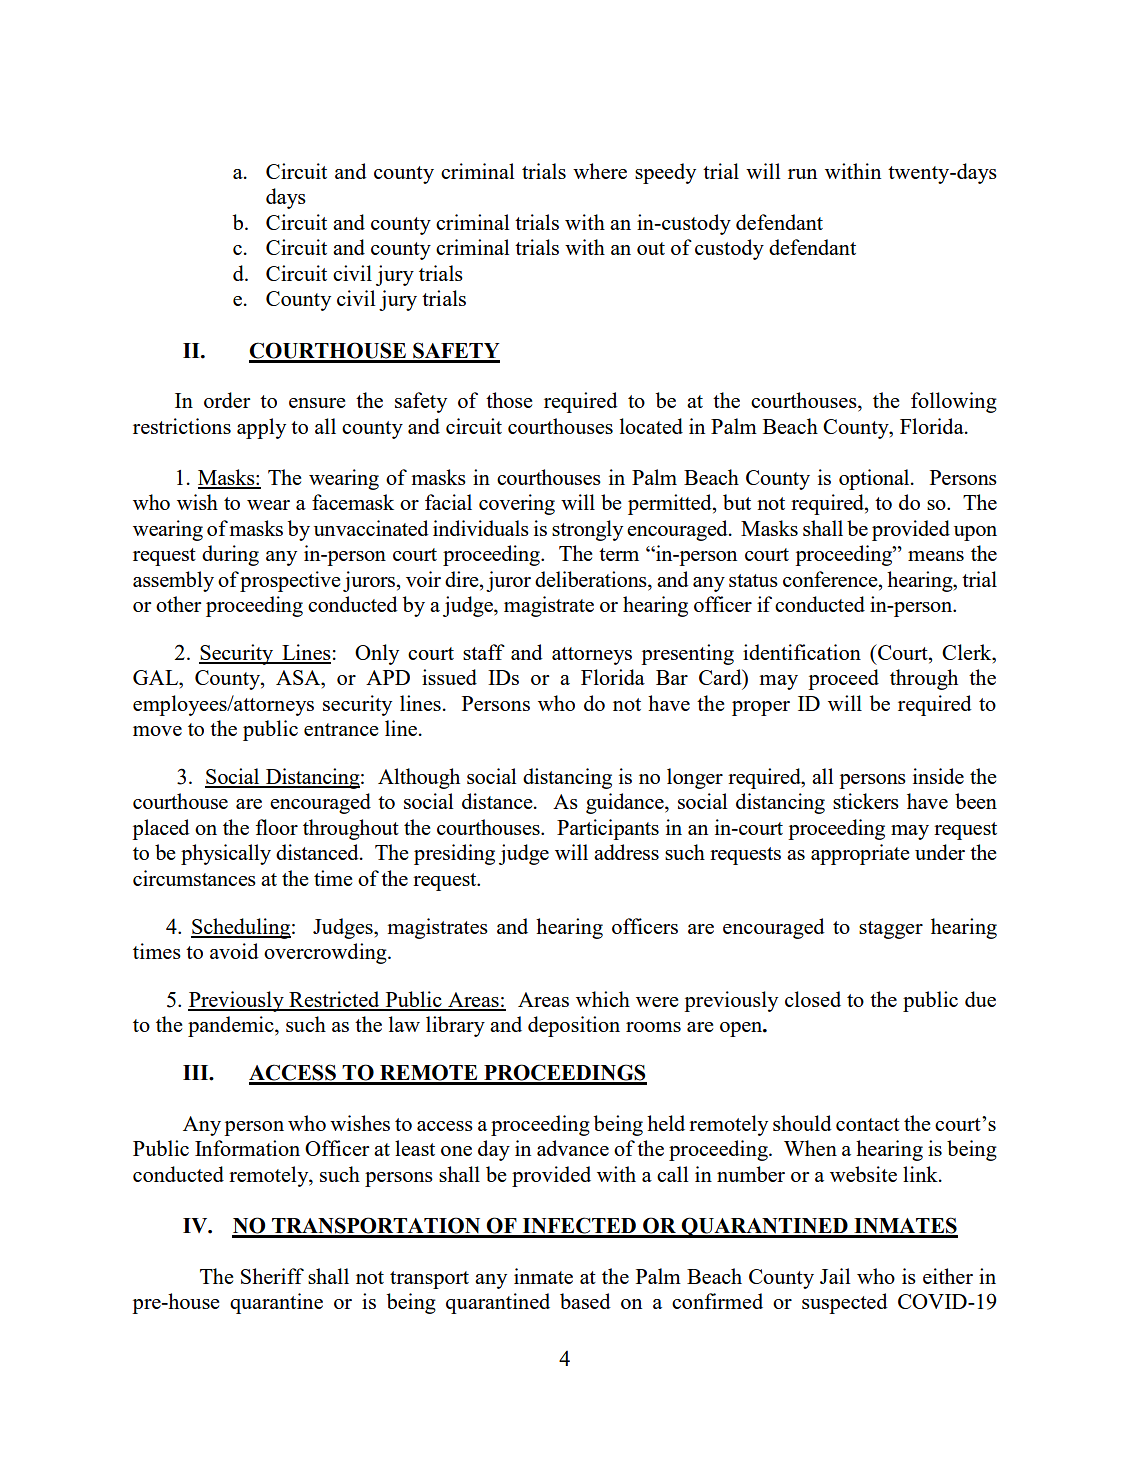 The height and width of the document is (1463, 1130). I want to click on Jail, so click(835, 1276).
